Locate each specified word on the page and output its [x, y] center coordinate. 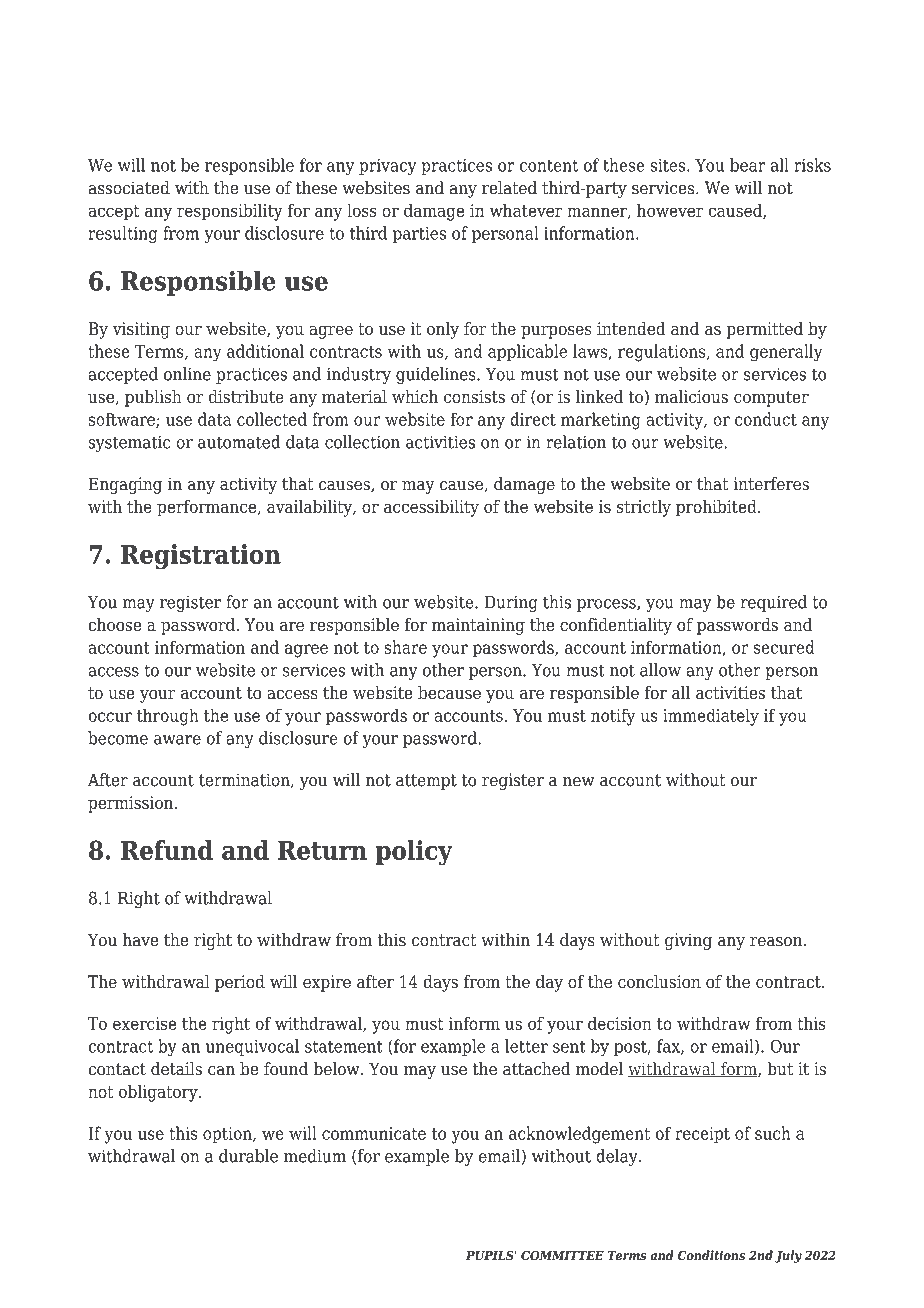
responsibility [230, 212]
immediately [711, 717]
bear [747, 165]
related [509, 188]
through [168, 717]
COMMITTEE [562, 1255]
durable [248, 1156]
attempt [426, 782]
